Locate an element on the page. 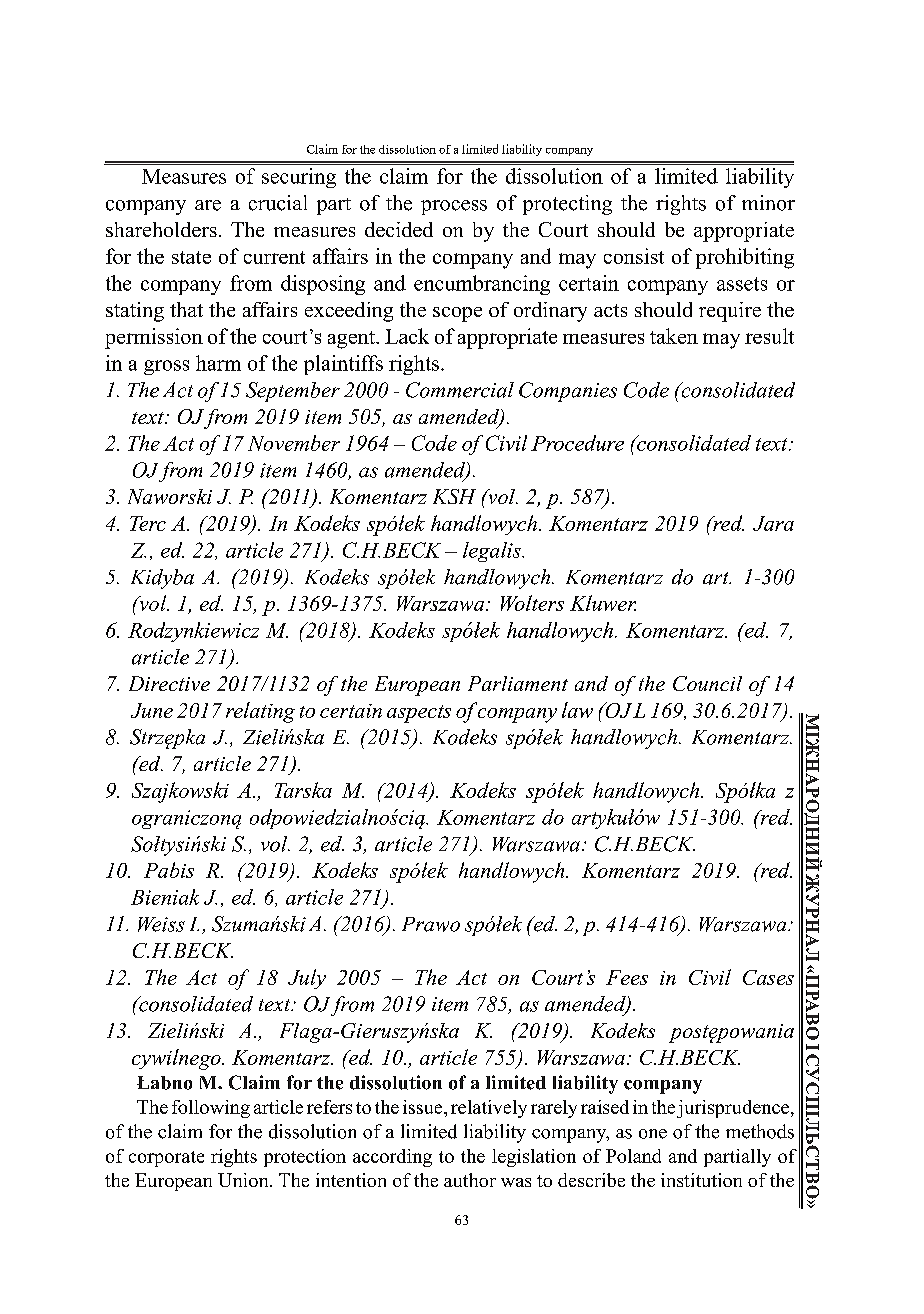 The width and height of the page is (924, 1314). Council is located at coordinates (707, 683).
